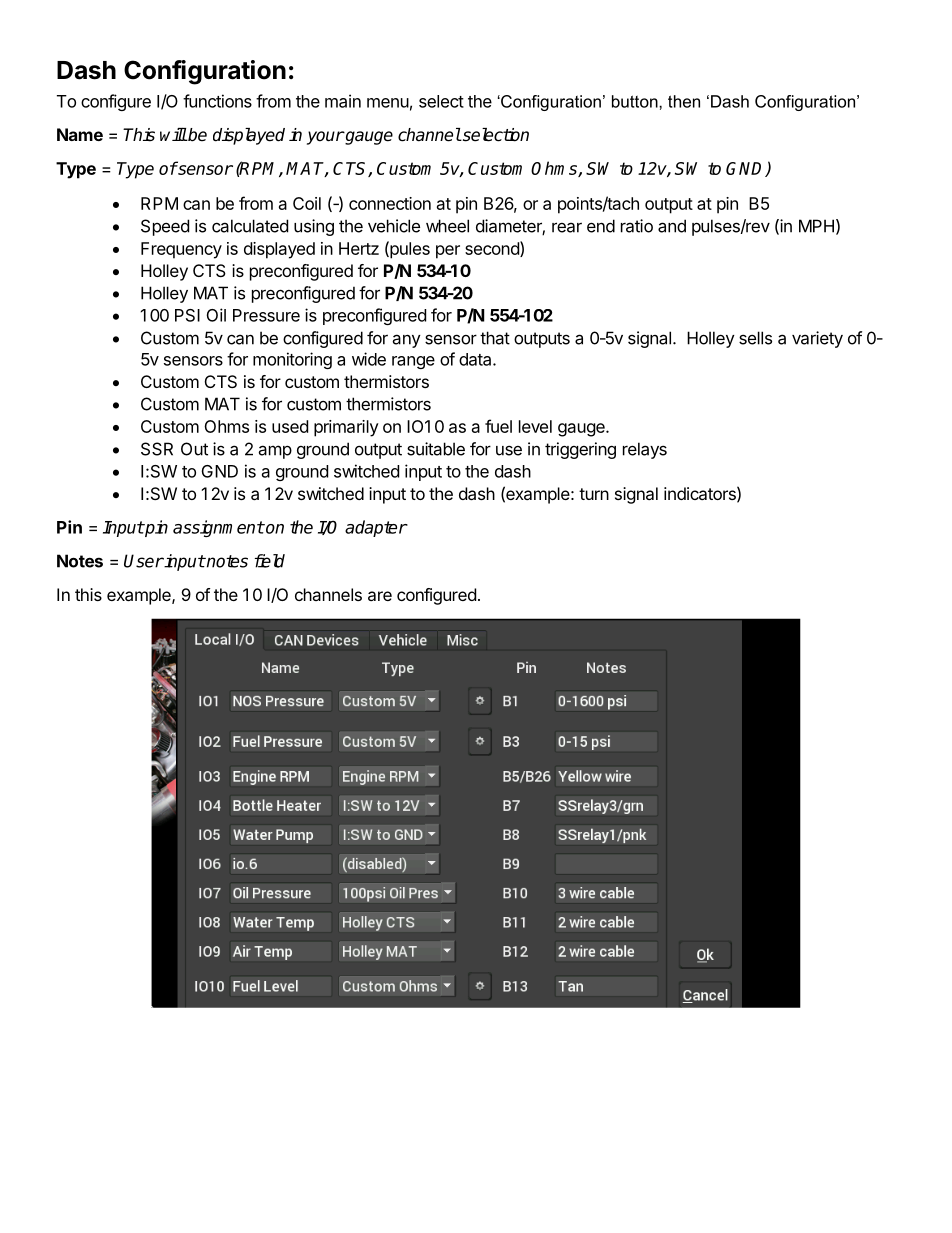  Describe the element at coordinates (144, 561) in the screenshot. I see `User` at that location.
